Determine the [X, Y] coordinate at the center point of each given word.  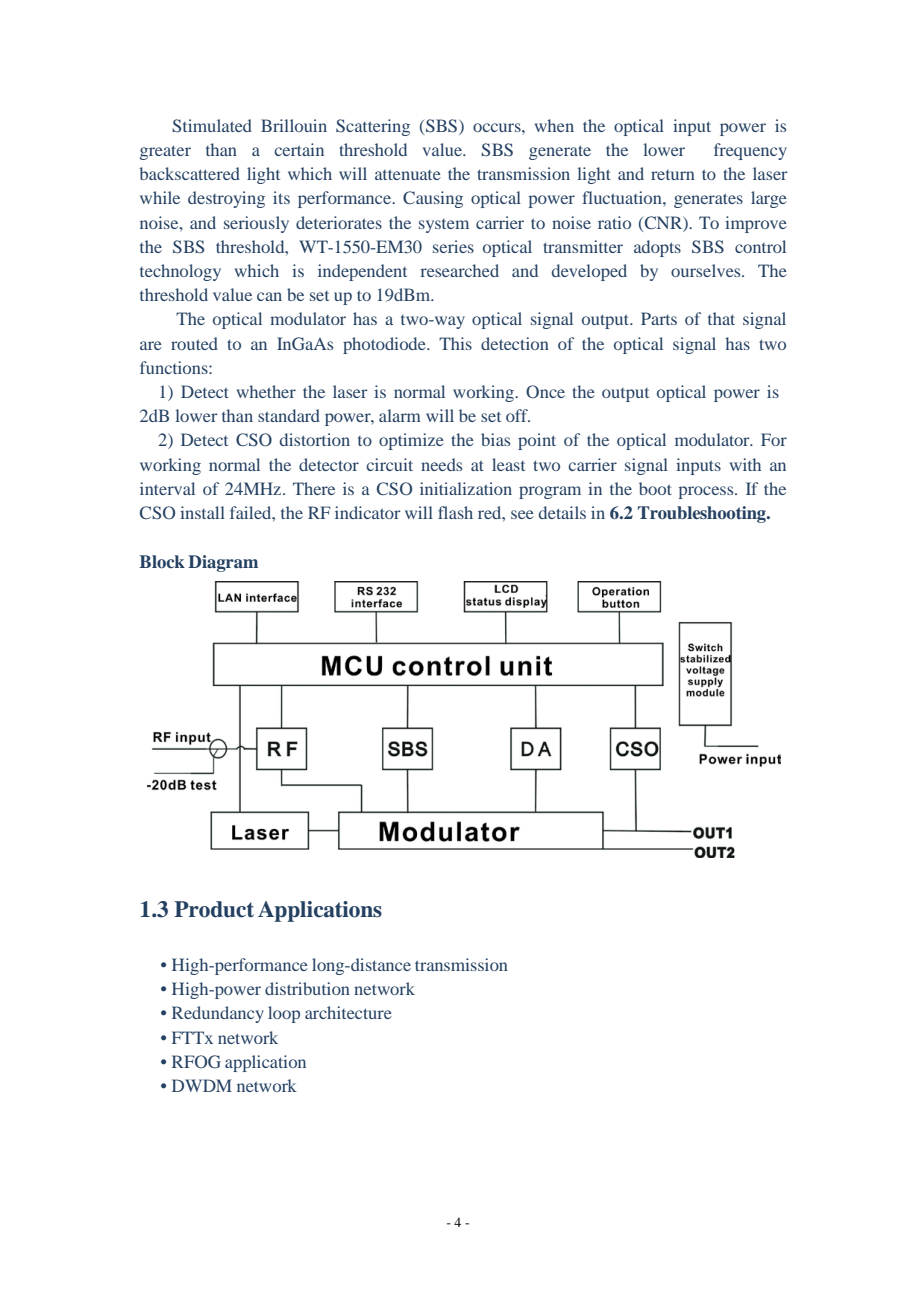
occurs [498, 127]
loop [284, 1014]
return [673, 175]
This [455, 343]
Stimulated [212, 126]
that [721, 318]
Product [214, 909]
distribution [307, 988]
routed [194, 343]
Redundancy [218, 1014]
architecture [348, 1012]
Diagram [223, 563]
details [562, 512]
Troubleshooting [703, 514]
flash [455, 512]
